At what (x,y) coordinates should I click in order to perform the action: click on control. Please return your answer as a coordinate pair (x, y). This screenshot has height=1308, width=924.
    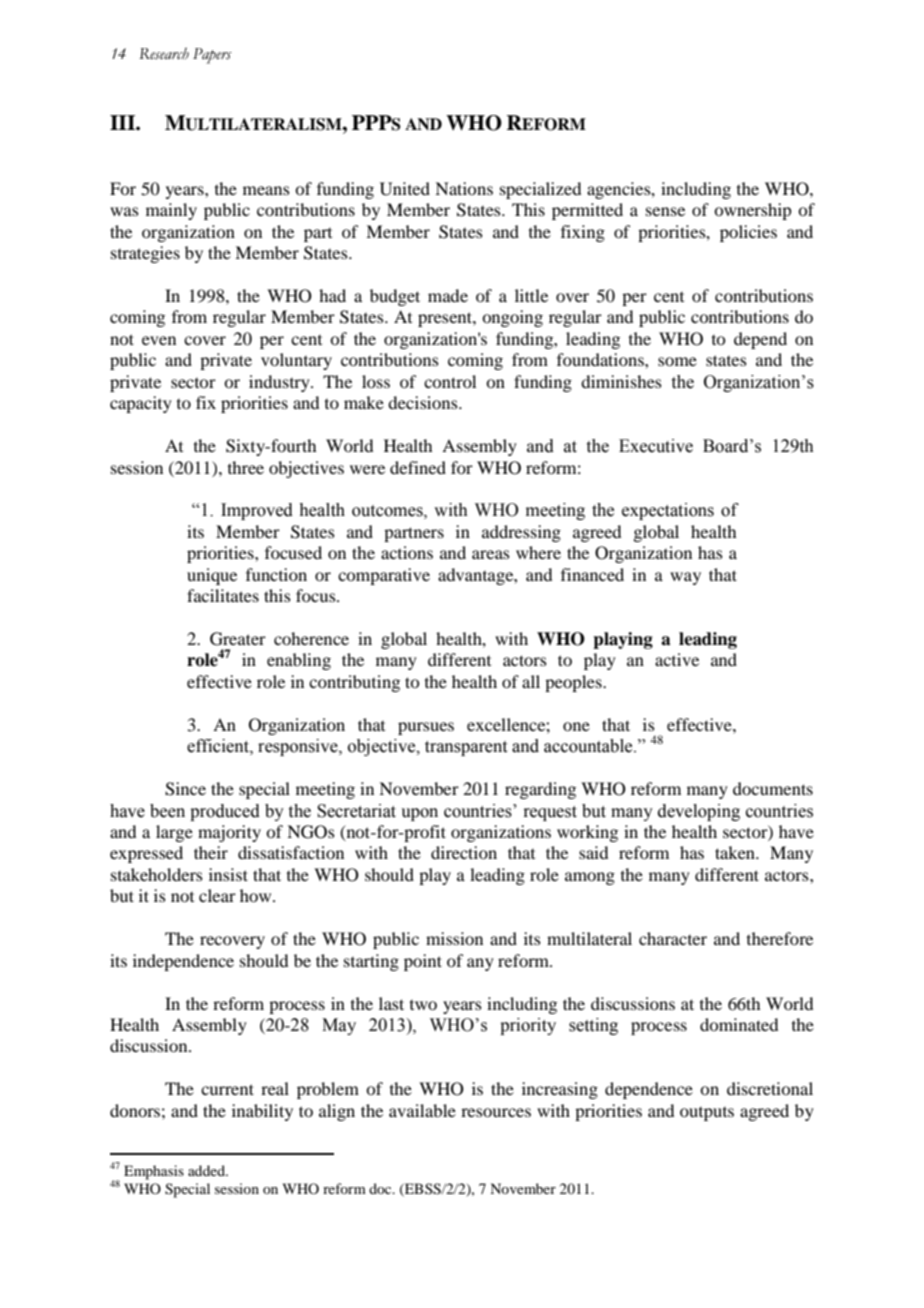
    Looking at the image, I should click on (450, 381).
